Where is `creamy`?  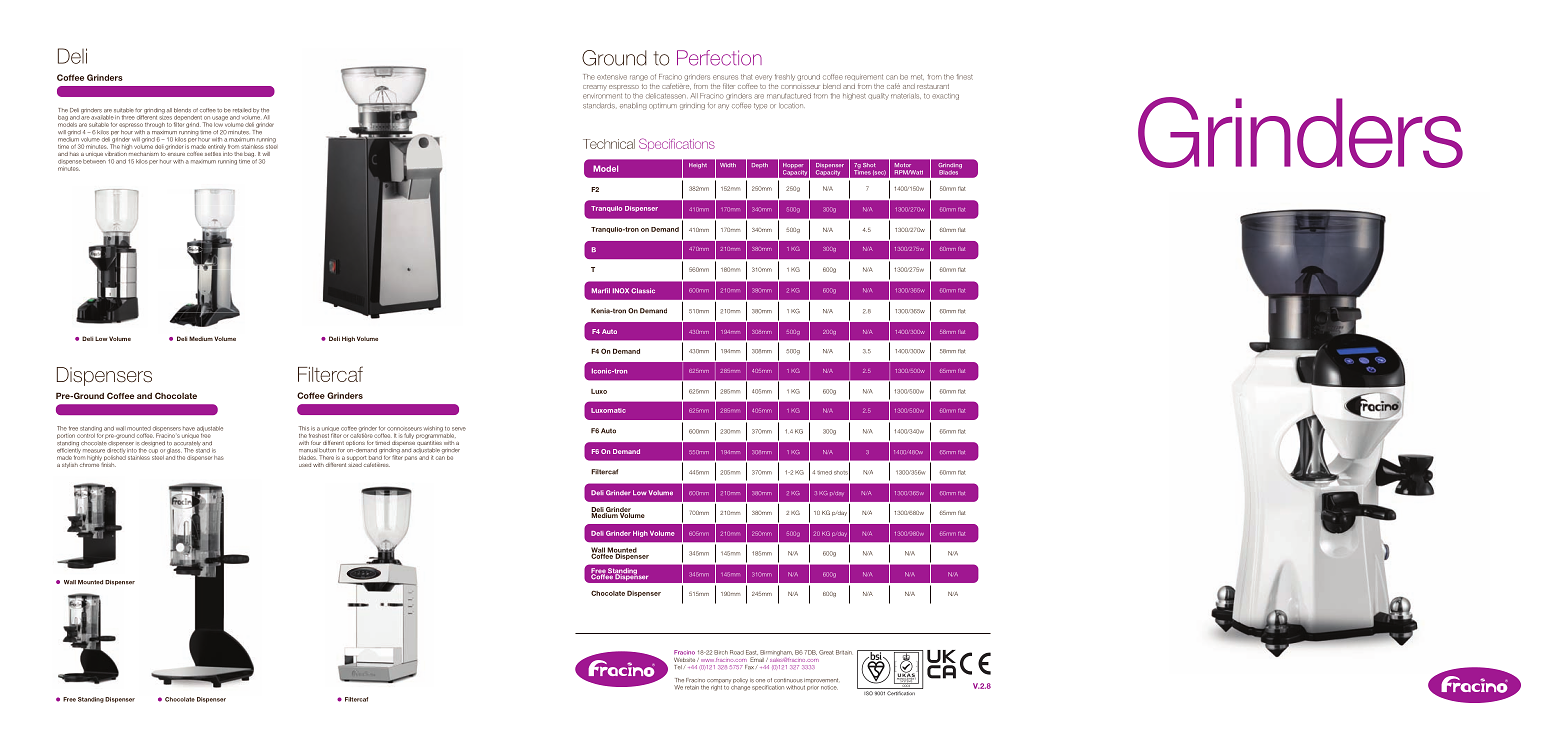 creamy is located at coordinates (595, 87).
